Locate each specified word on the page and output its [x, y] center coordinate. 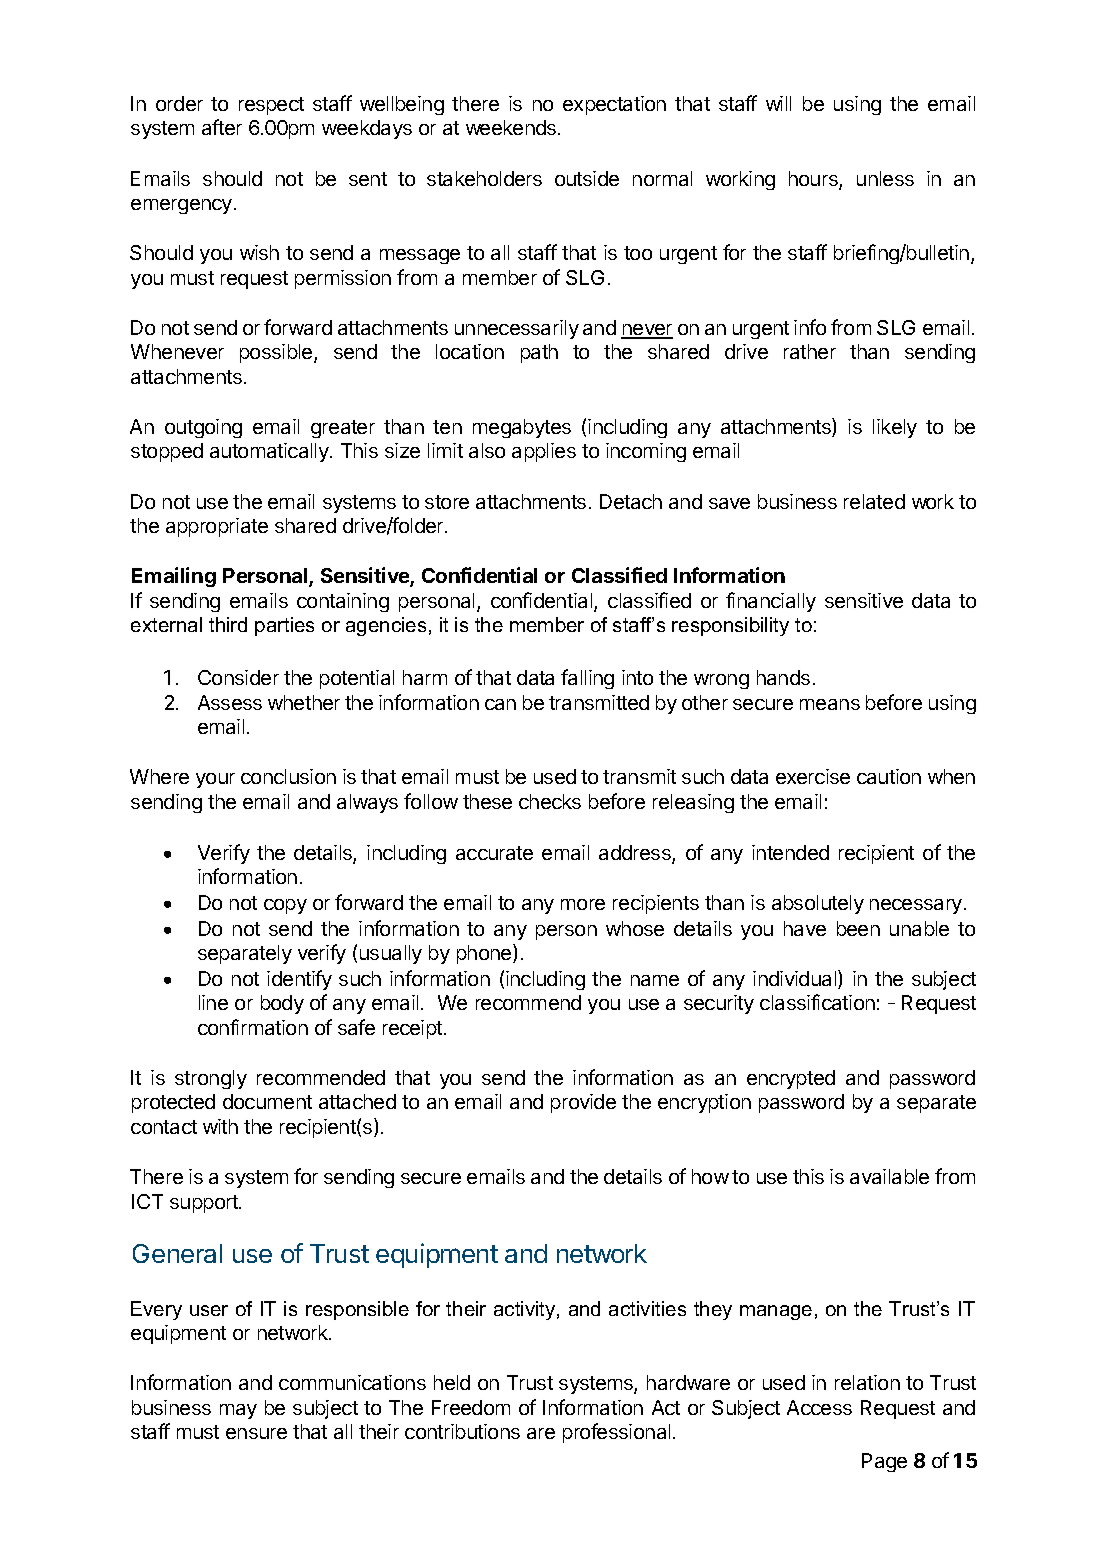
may [238, 1411]
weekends [512, 127]
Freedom [471, 1407]
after [222, 127]
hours [814, 180]
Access [819, 1407]
